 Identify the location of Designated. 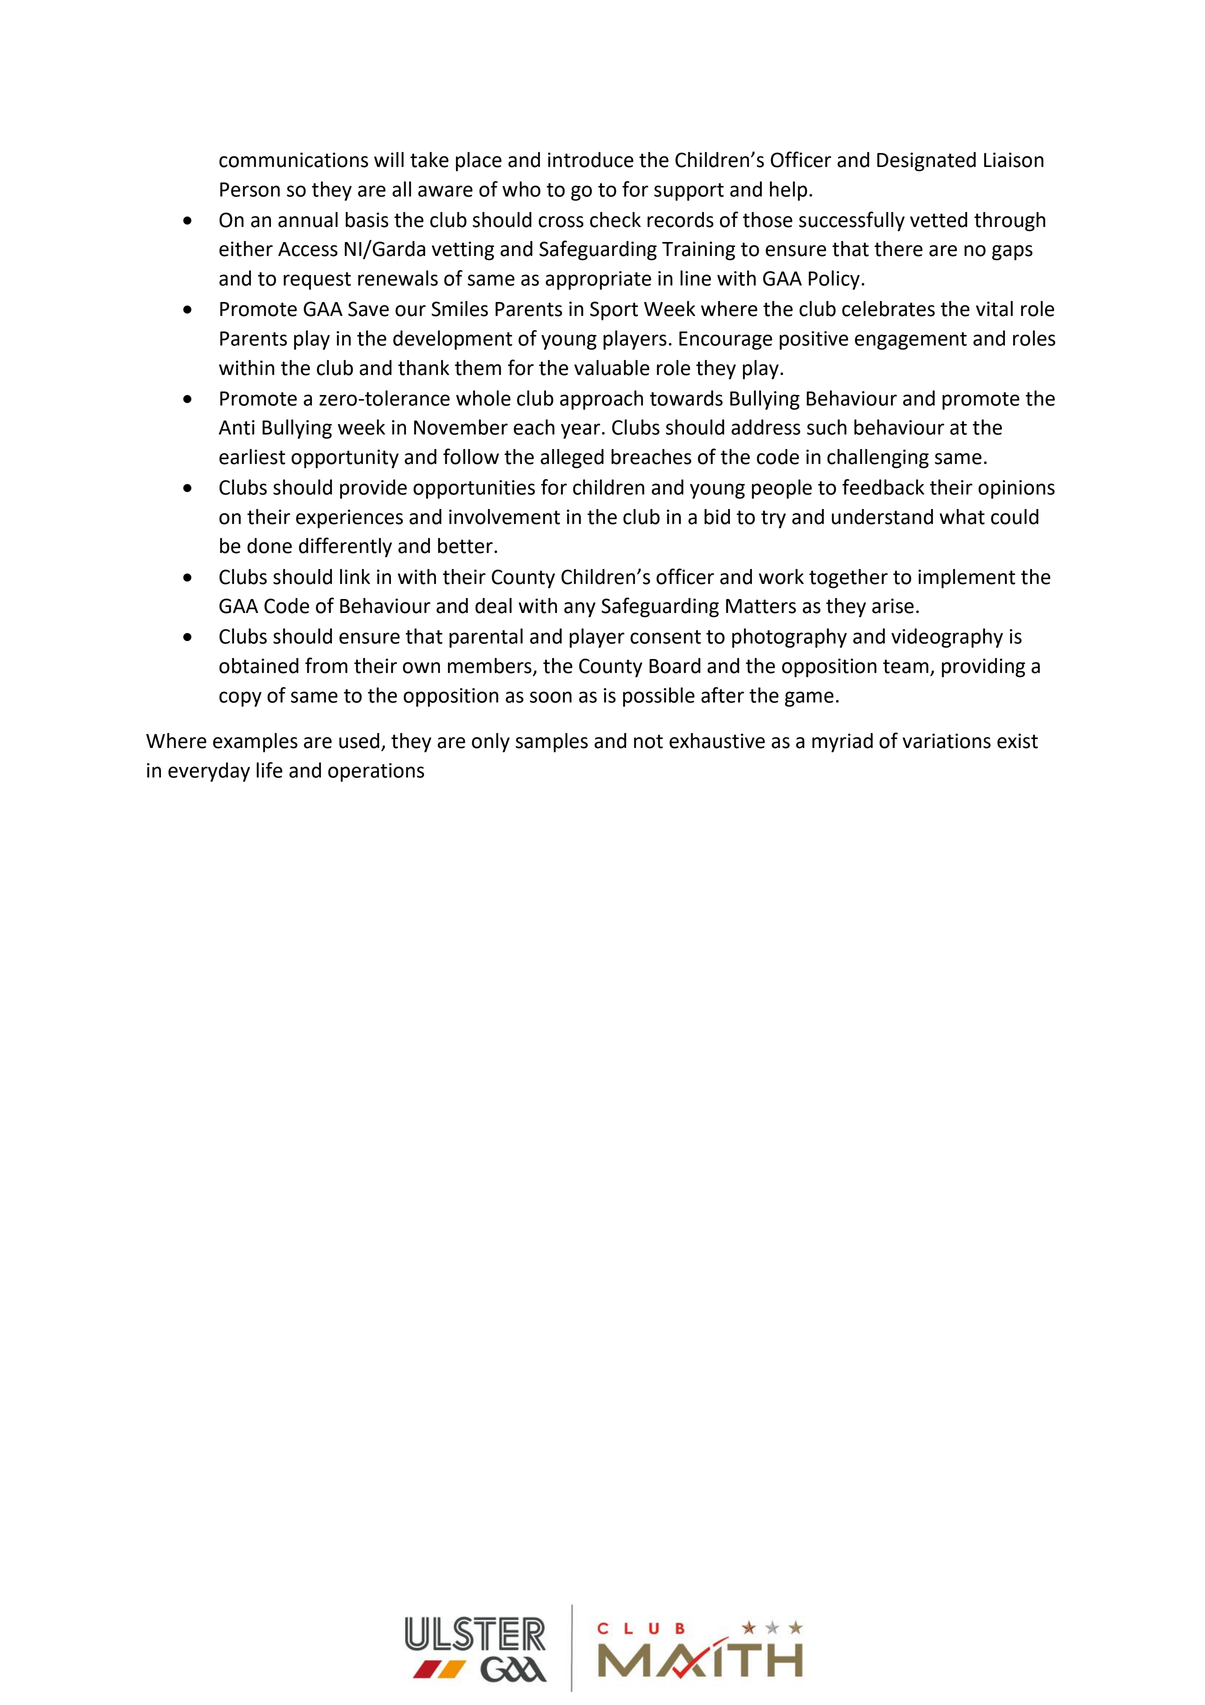
(926, 162).
